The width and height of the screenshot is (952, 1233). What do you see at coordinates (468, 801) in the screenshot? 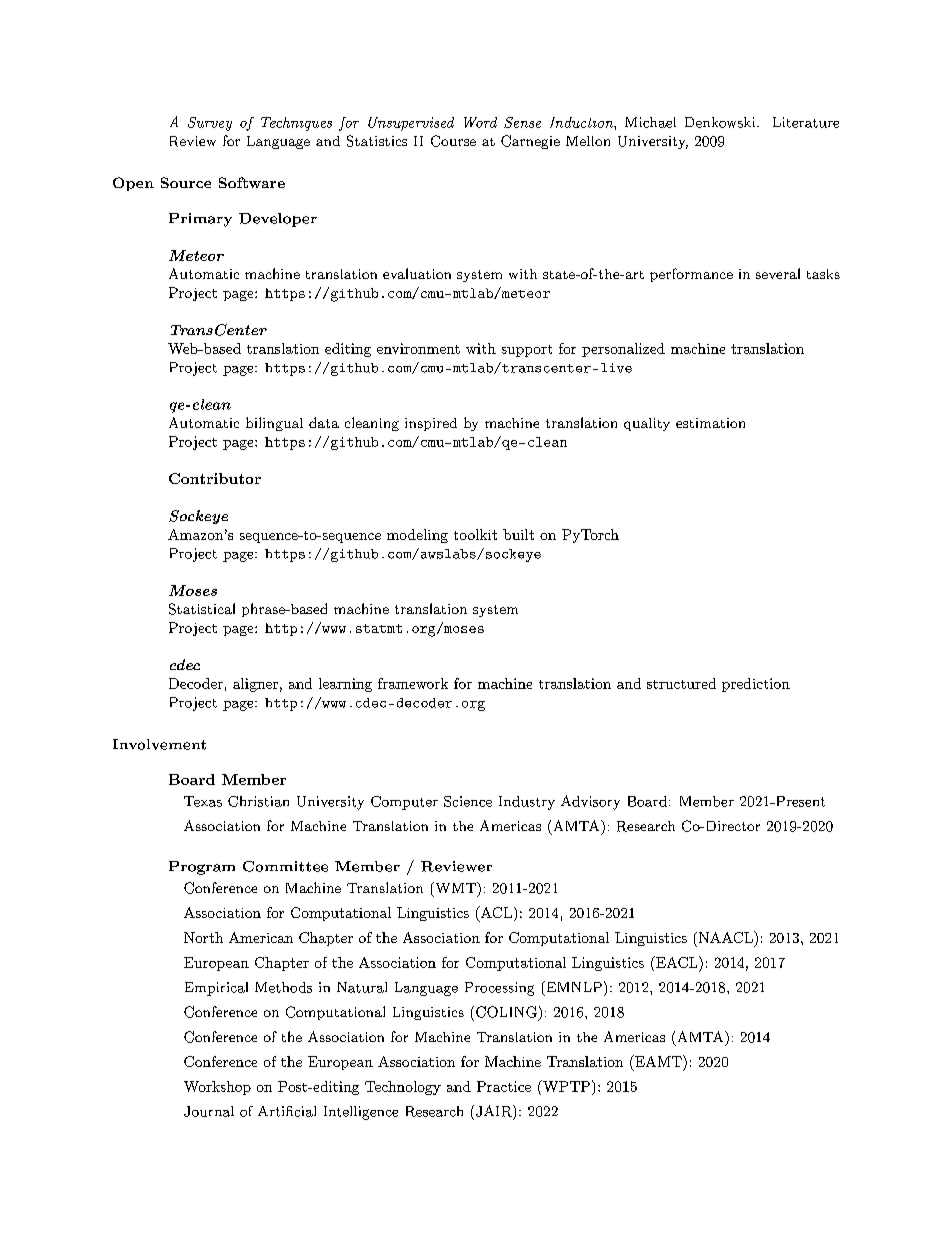
I see `Science` at bounding box center [468, 801].
